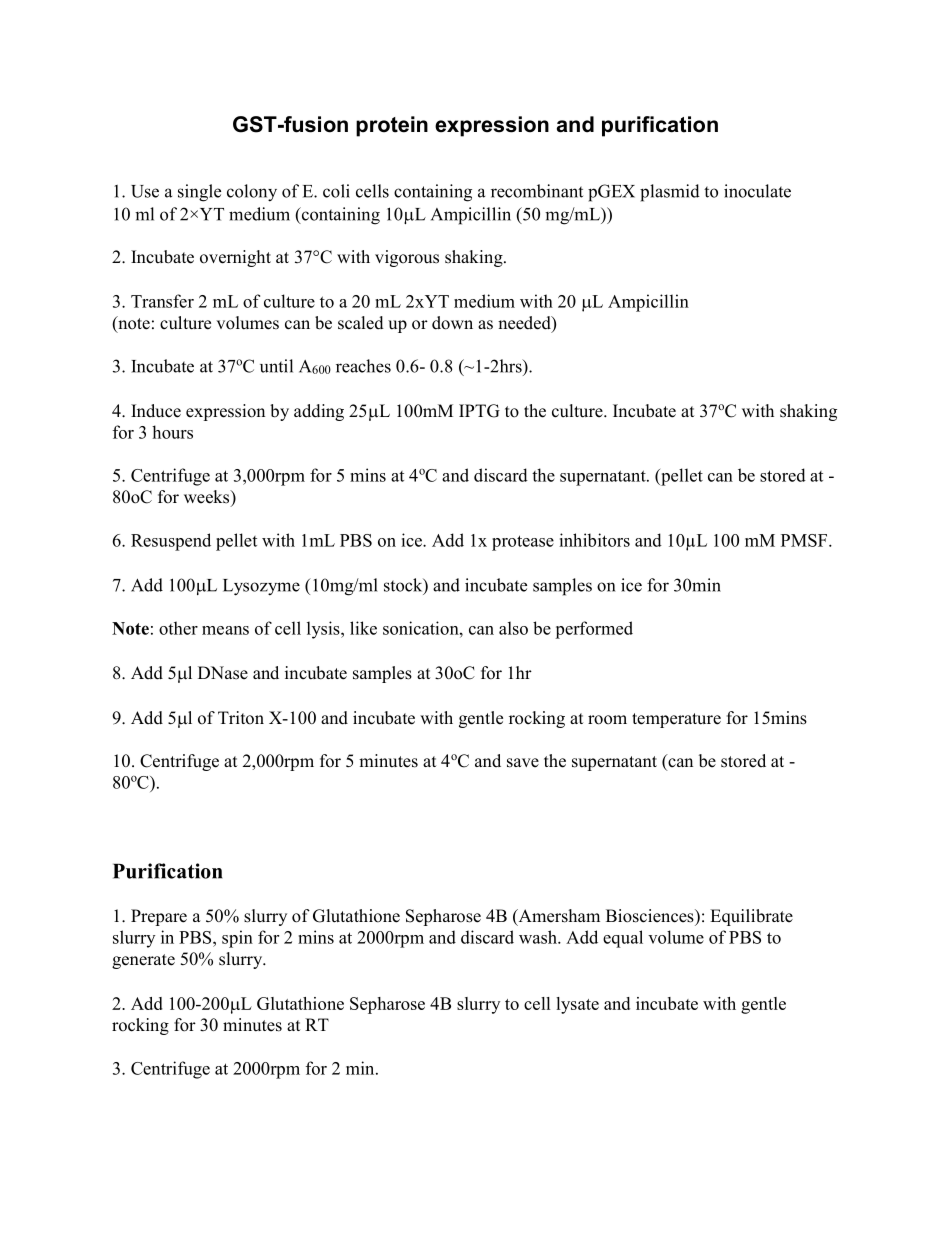  I want to click on plasmid, so click(670, 193).
